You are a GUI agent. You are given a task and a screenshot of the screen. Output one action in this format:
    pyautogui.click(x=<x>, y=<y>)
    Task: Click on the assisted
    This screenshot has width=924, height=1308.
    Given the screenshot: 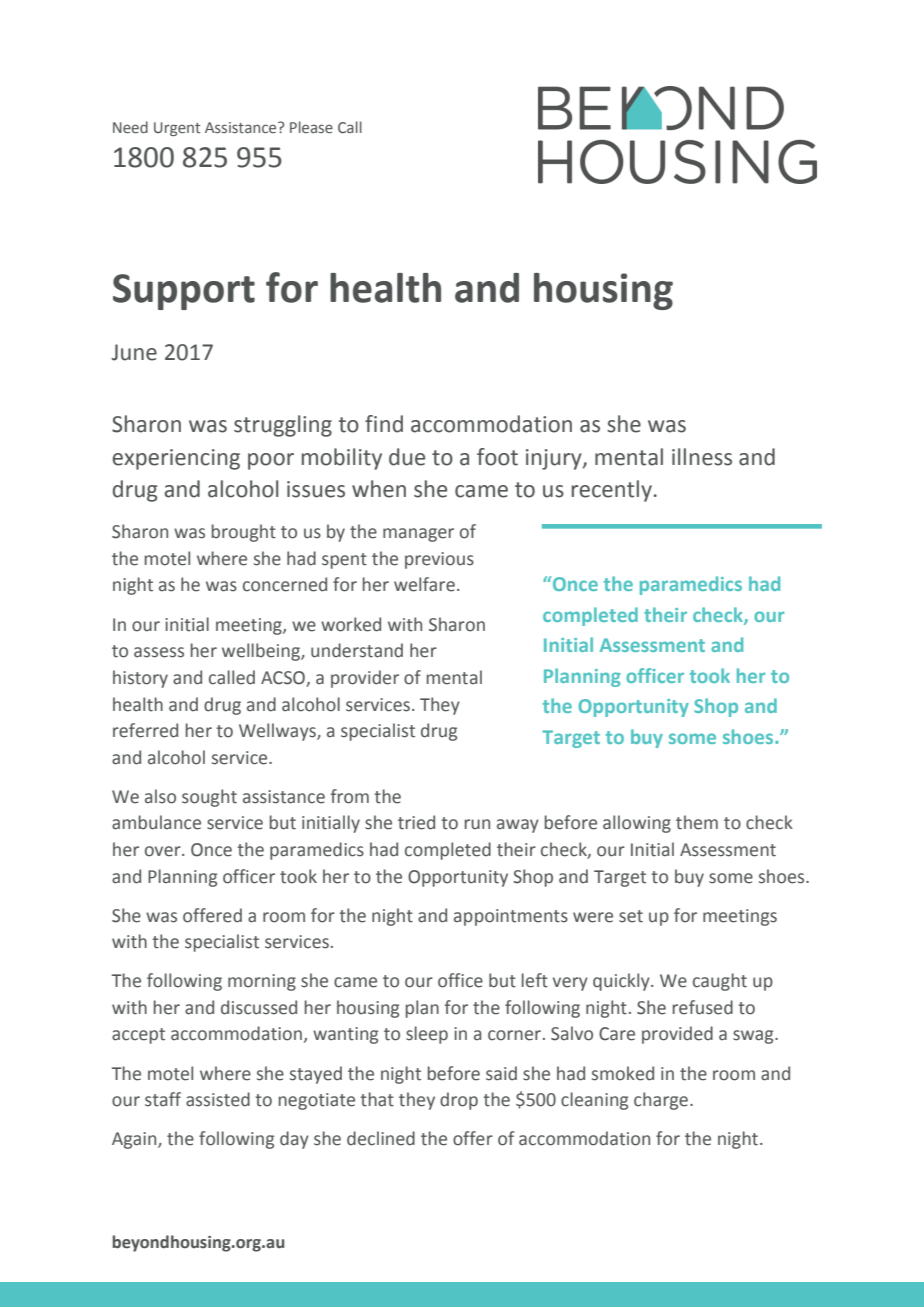 What is the action you would take?
    pyautogui.click(x=218, y=1099)
